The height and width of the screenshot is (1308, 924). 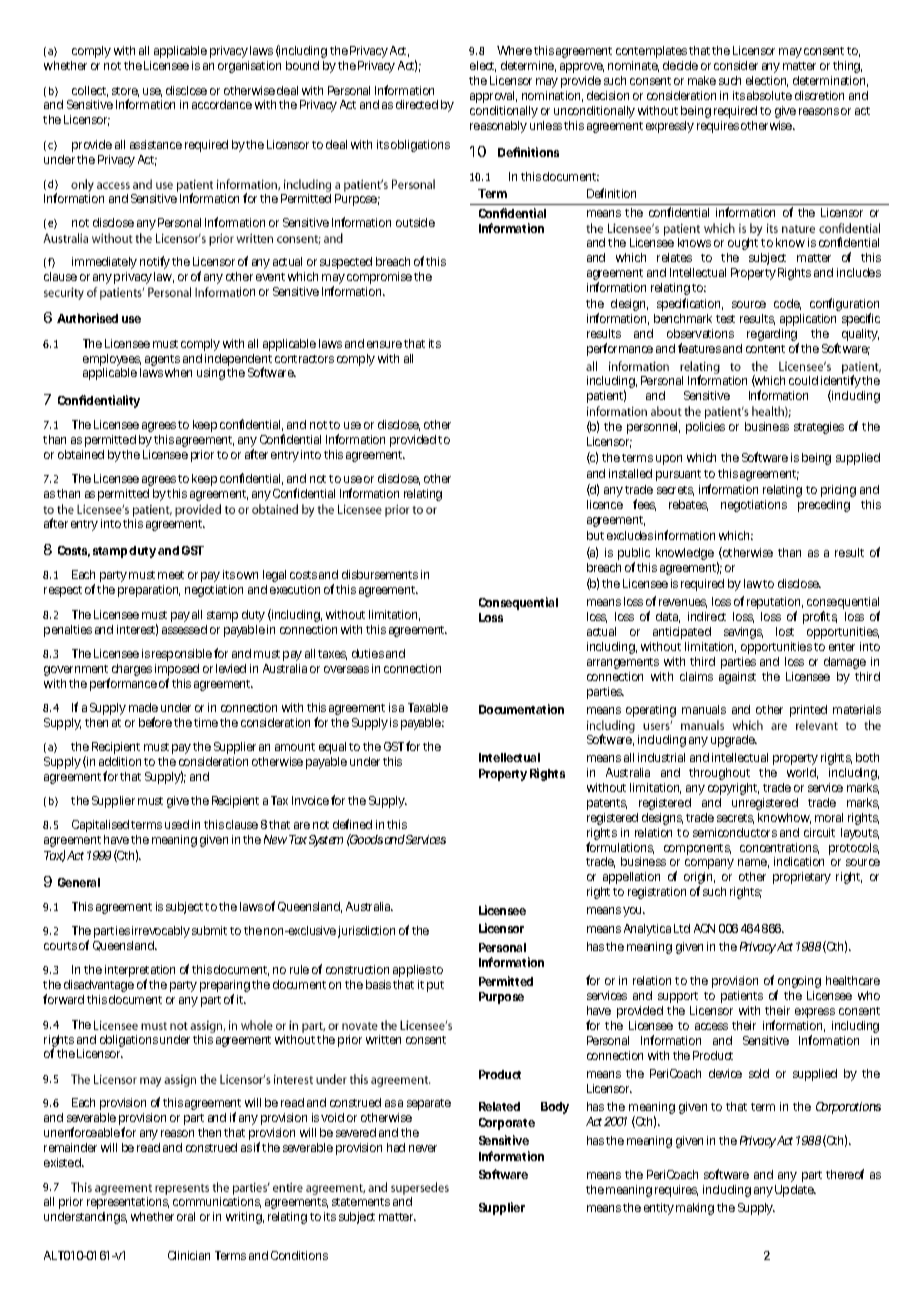 I want to click on lost, so click(x=785, y=631).
